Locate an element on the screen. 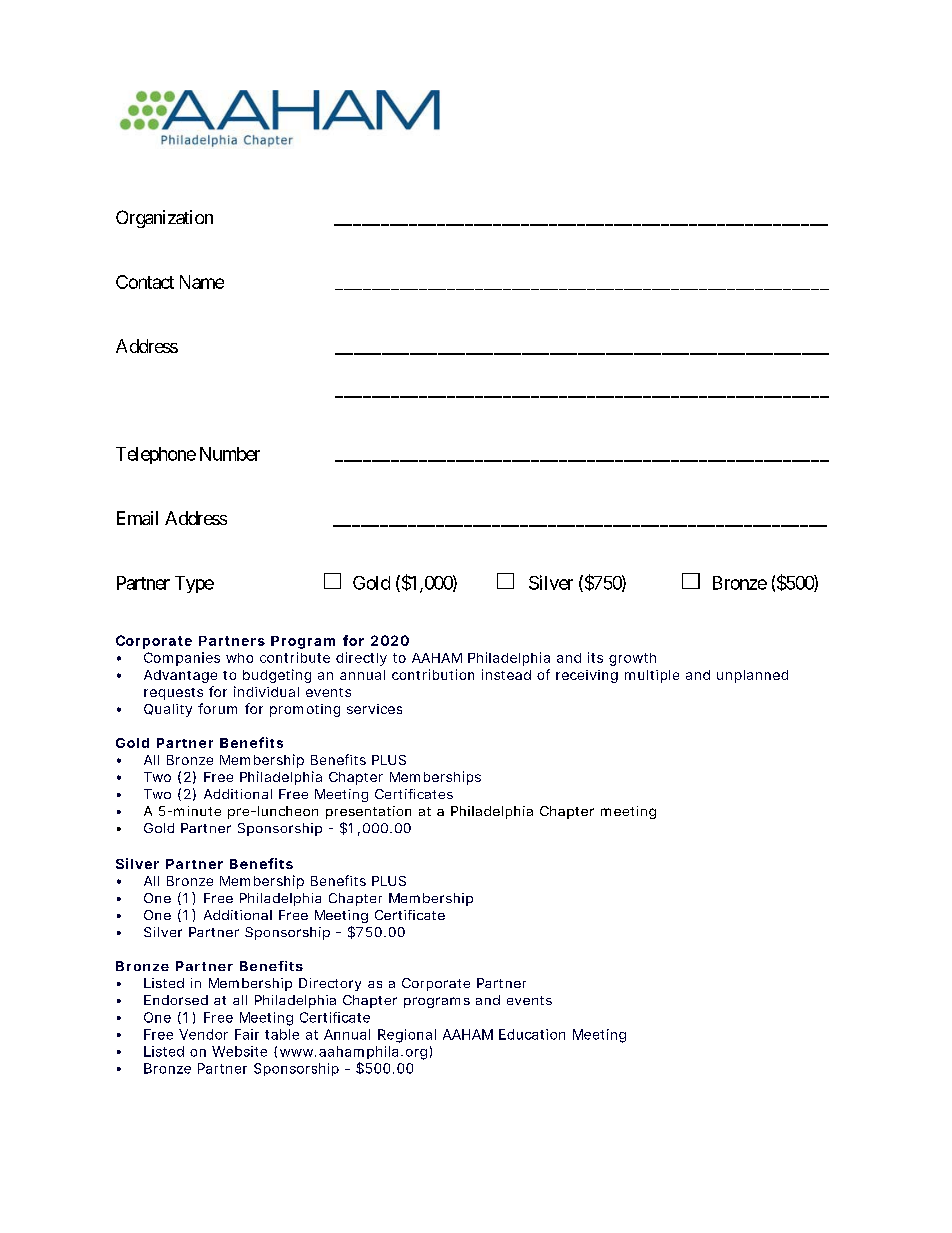 Image resolution: width=952 pixels, height=1233 pixels. forum is located at coordinates (217, 708).
